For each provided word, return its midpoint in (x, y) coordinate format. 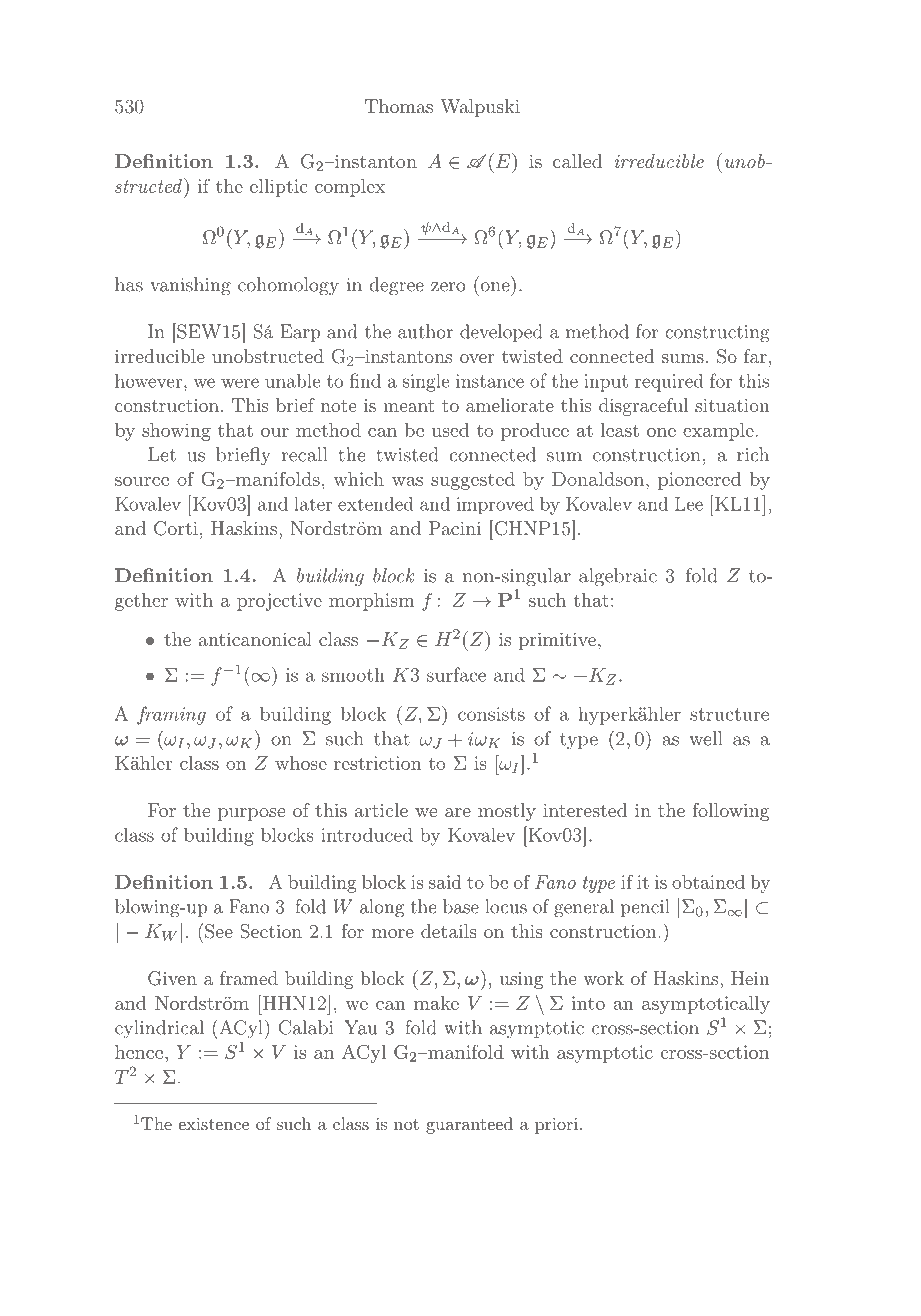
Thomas (399, 106)
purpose (252, 814)
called (578, 161)
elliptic (279, 188)
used (450, 430)
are (458, 812)
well (706, 738)
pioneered (699, 481)
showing (176, 432)
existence (214, 1124)
